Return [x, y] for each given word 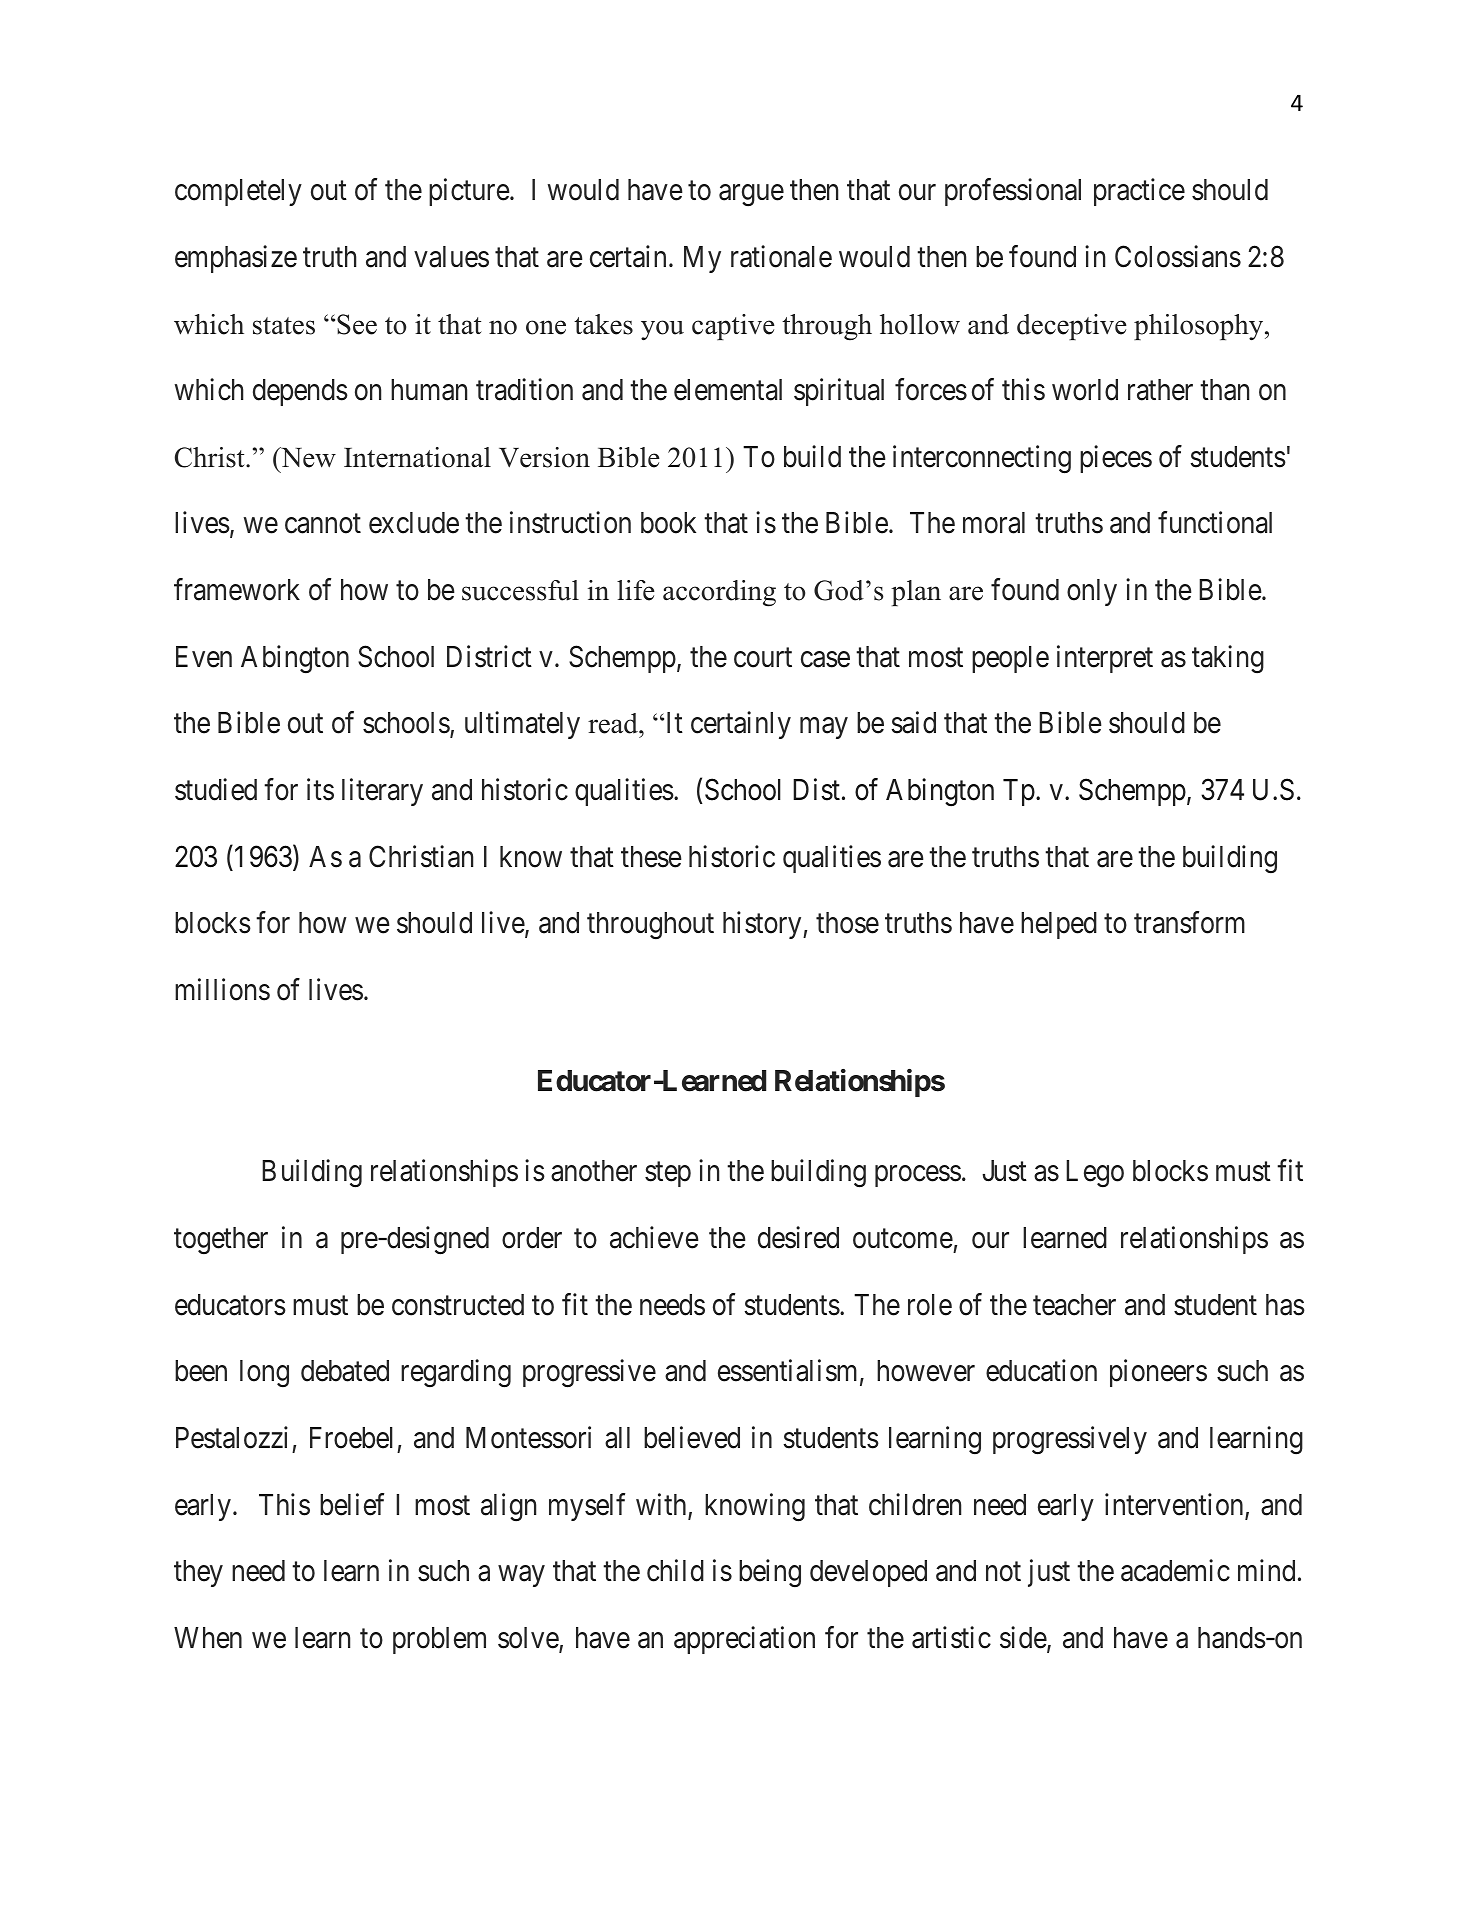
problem [439, 1640]
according [719, 593]
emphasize [236, 259]
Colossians [1178, 256]
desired [798, 1237]
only [1092, 592]
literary [382, 792]
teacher [1074, 1305]
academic [1175, 1570]
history [763, 925]
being [770, 1573]
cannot [323, 524]
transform [1189, 923]
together [221, 1240]
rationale [781, 256]
